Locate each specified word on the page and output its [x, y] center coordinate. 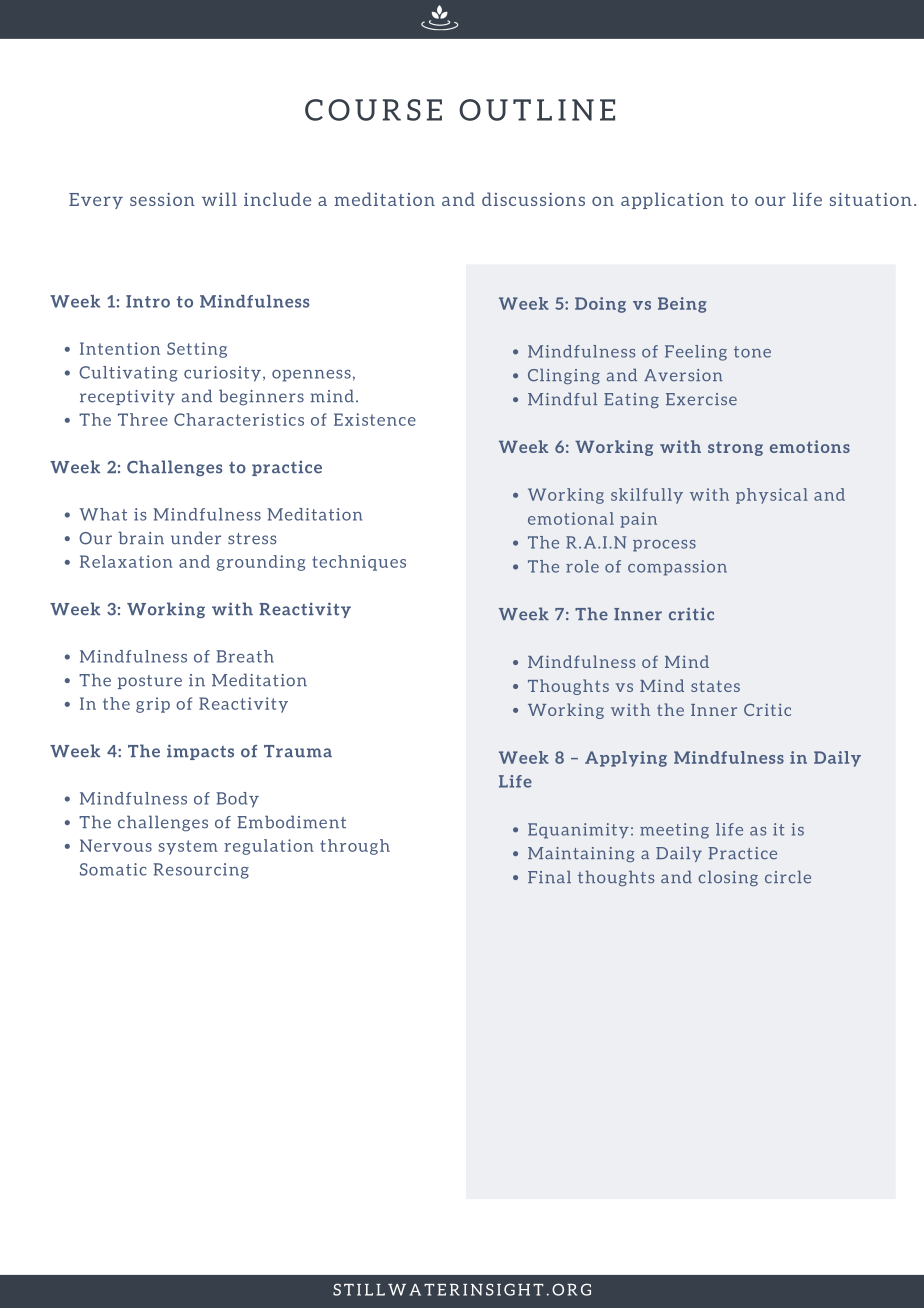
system [188, 847]
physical [772, 496]
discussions [533, 199]
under [196, 538]
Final [549, 877]
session [162, 199]
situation [871, 199]
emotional [571, 518]
